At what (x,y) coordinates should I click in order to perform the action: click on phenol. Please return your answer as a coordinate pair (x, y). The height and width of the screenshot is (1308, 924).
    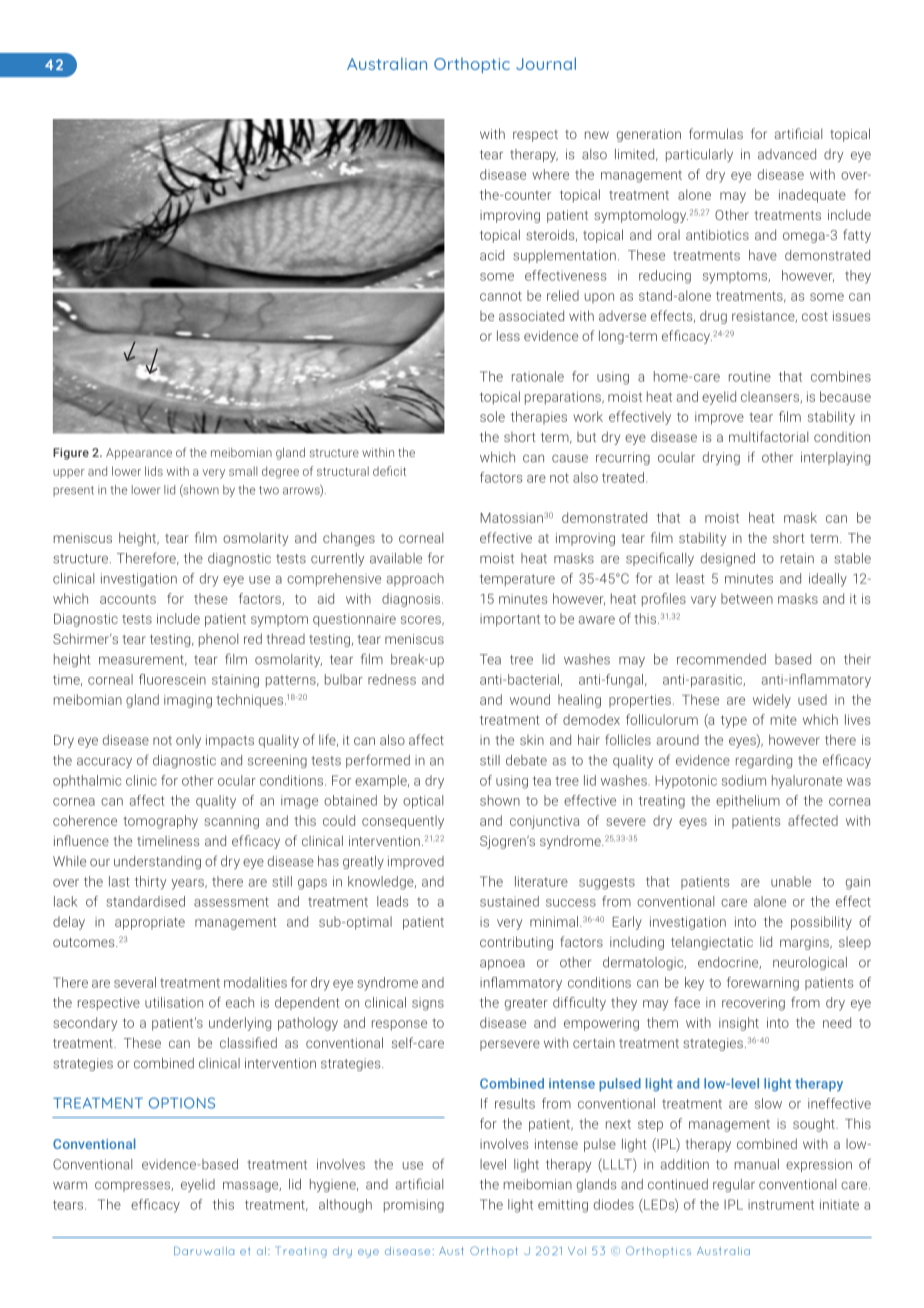
    Looking at the image, I should click on (218, 640).
